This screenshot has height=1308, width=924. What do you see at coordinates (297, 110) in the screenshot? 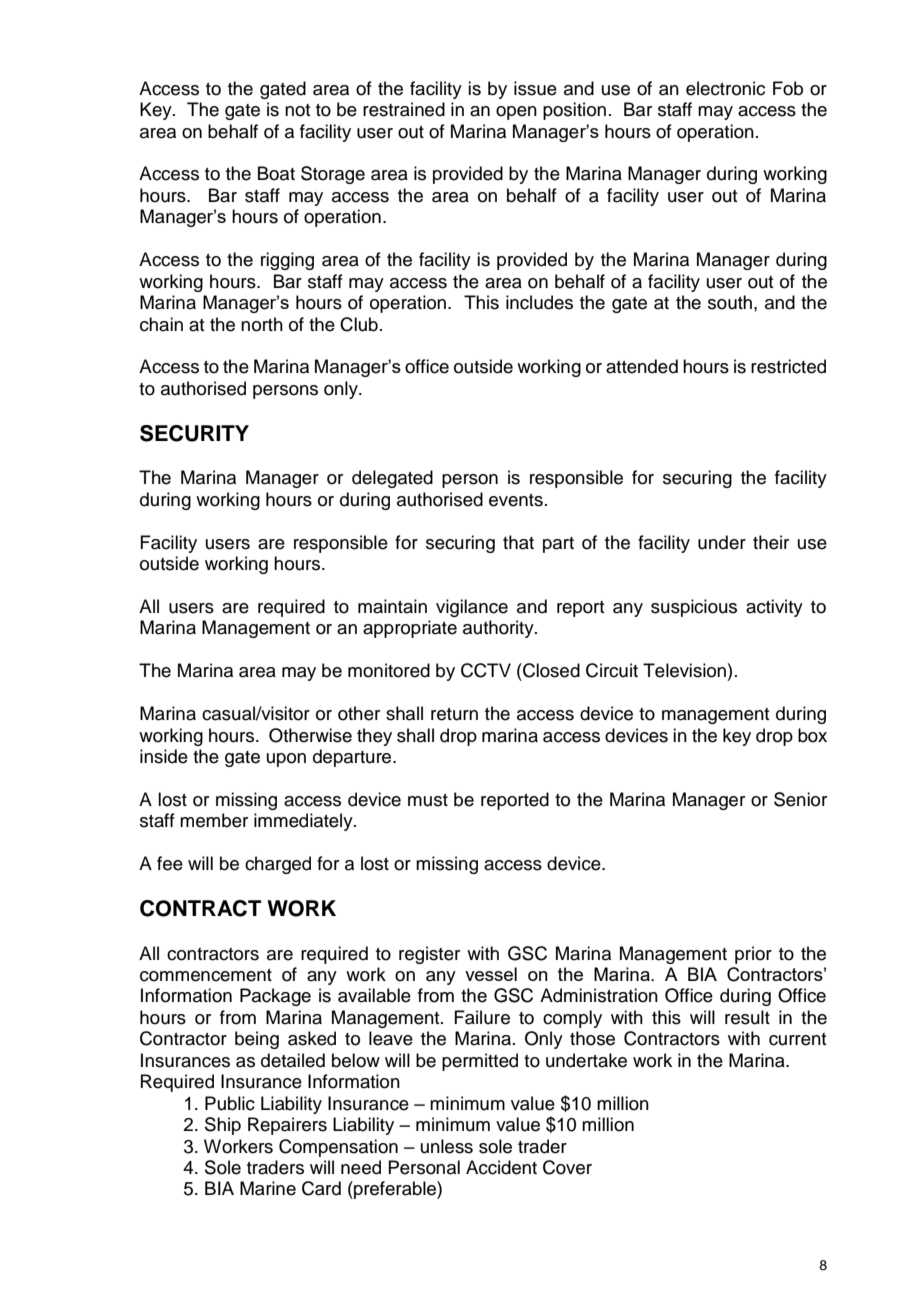
I see `not` at bounding box center [297, 110].
